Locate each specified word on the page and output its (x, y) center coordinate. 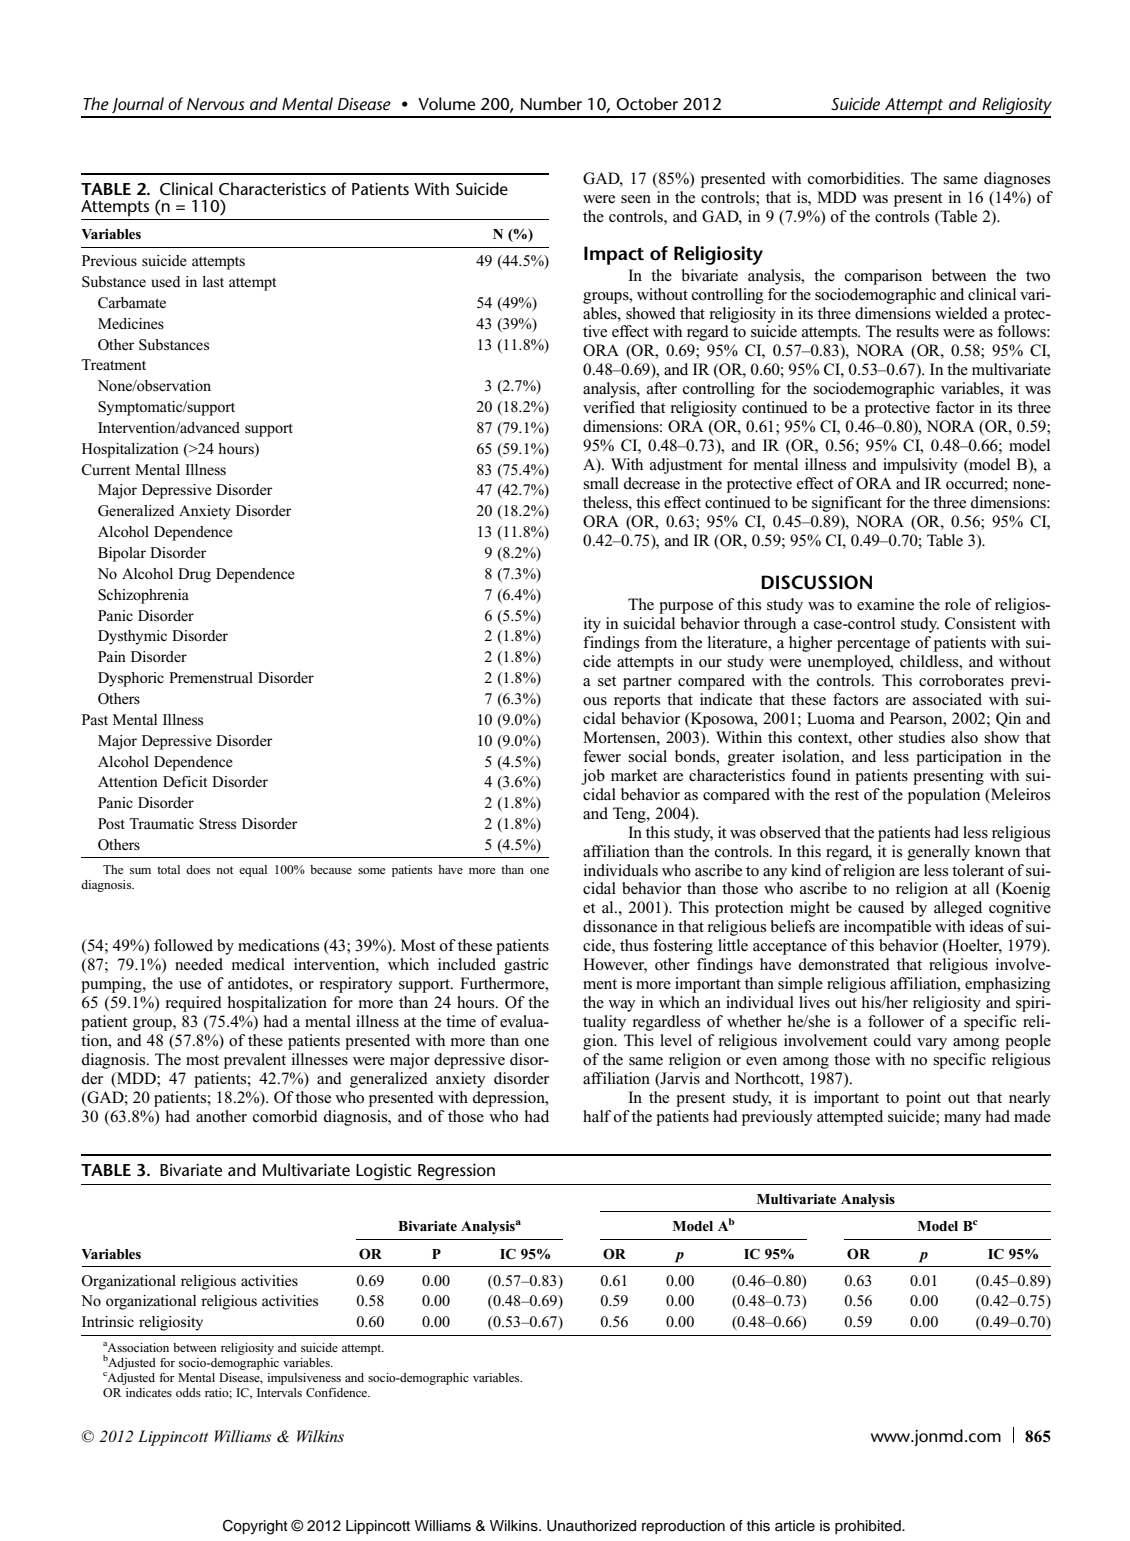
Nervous (216, 104)
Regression (456, 1172)
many (962, 1120)
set (607, 681)
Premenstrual (211, 677)
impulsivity (920, 466)
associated (947, 699)
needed (199, 964)
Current (106, 470)
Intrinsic (108, 1321)
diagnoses (1017, 180)
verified (609, 407)
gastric (526, 966)
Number (551, 103)
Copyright (255, 1527)
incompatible (887, 928)
